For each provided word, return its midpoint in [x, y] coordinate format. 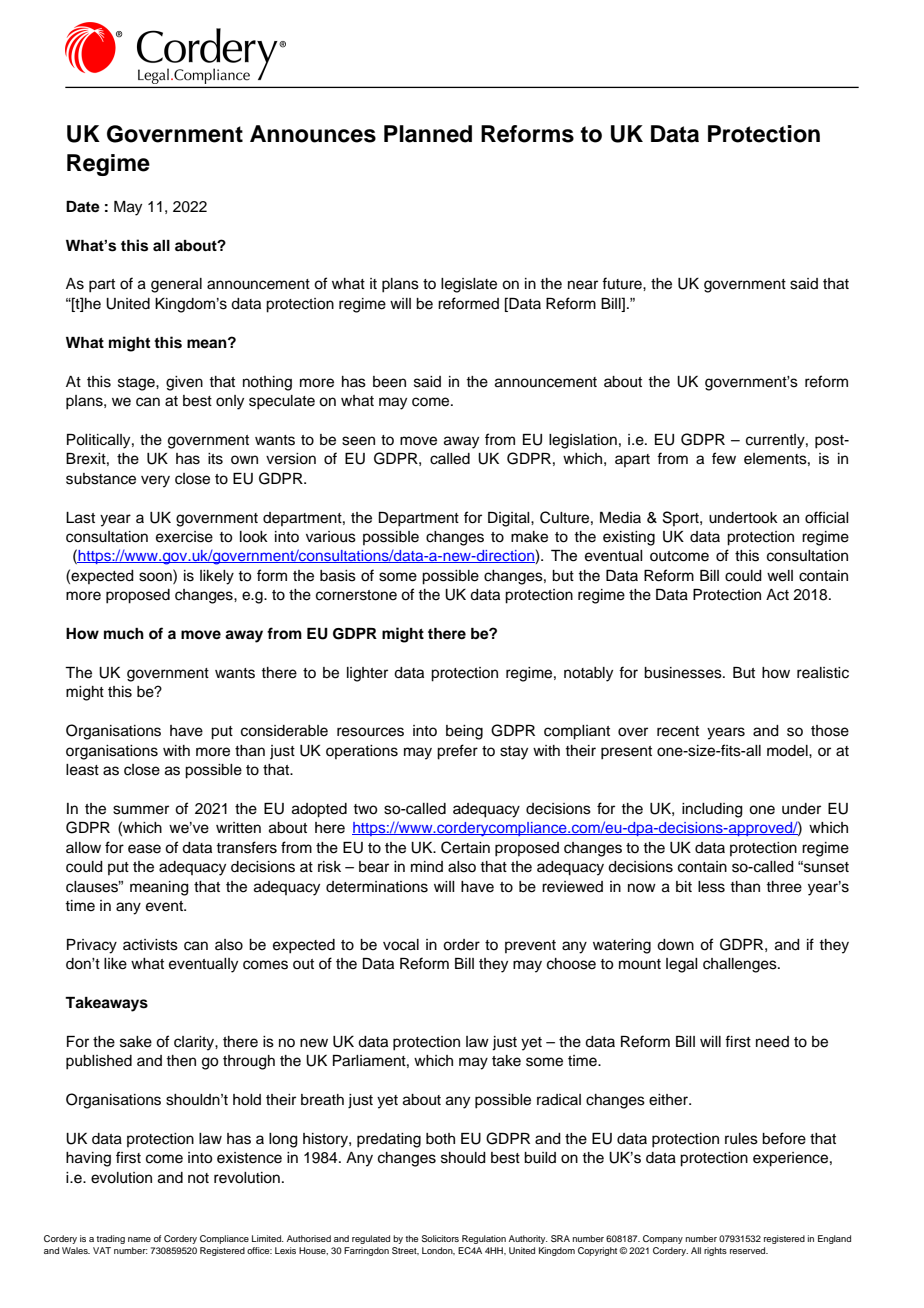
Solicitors [440, 1238]
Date [83, 207]
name [139, 1239]
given [184, 383]
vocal [401, 945]
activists [150, 945]
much [124, 634]
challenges [741, 965]
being [464, 732]
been [389, 382]
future [623, 283]
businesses [684, 673]
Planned [428, 134]
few [724, 458]
